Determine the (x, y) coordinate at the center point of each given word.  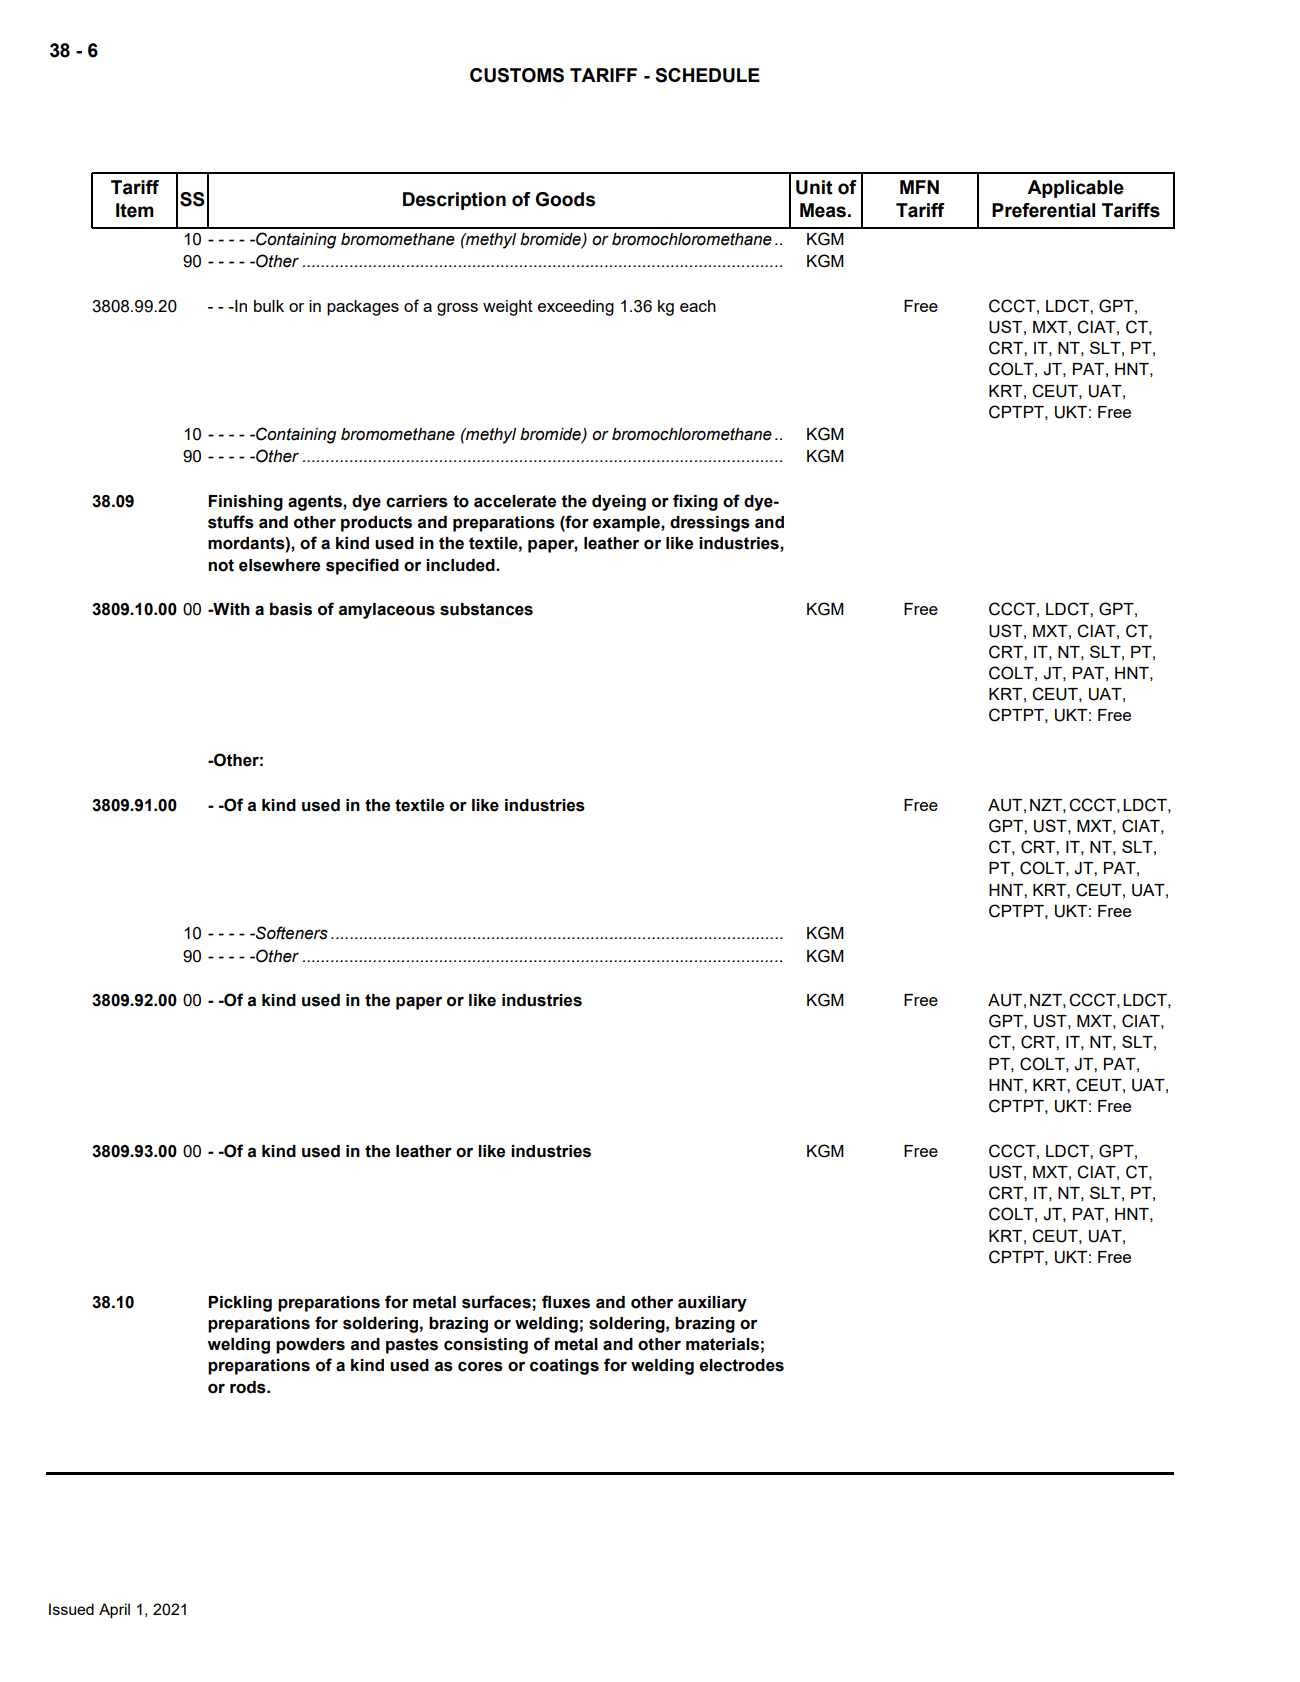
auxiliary (712, 1304)
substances (486, 609)
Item (135, 210)
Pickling (240, 1304)
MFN (919, 187)
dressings (710, 524)
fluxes (566, 1302)
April (114, 1611)
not (221, 565)
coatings (564, 1367)
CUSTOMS (517, 75)
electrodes (741, 1365)
